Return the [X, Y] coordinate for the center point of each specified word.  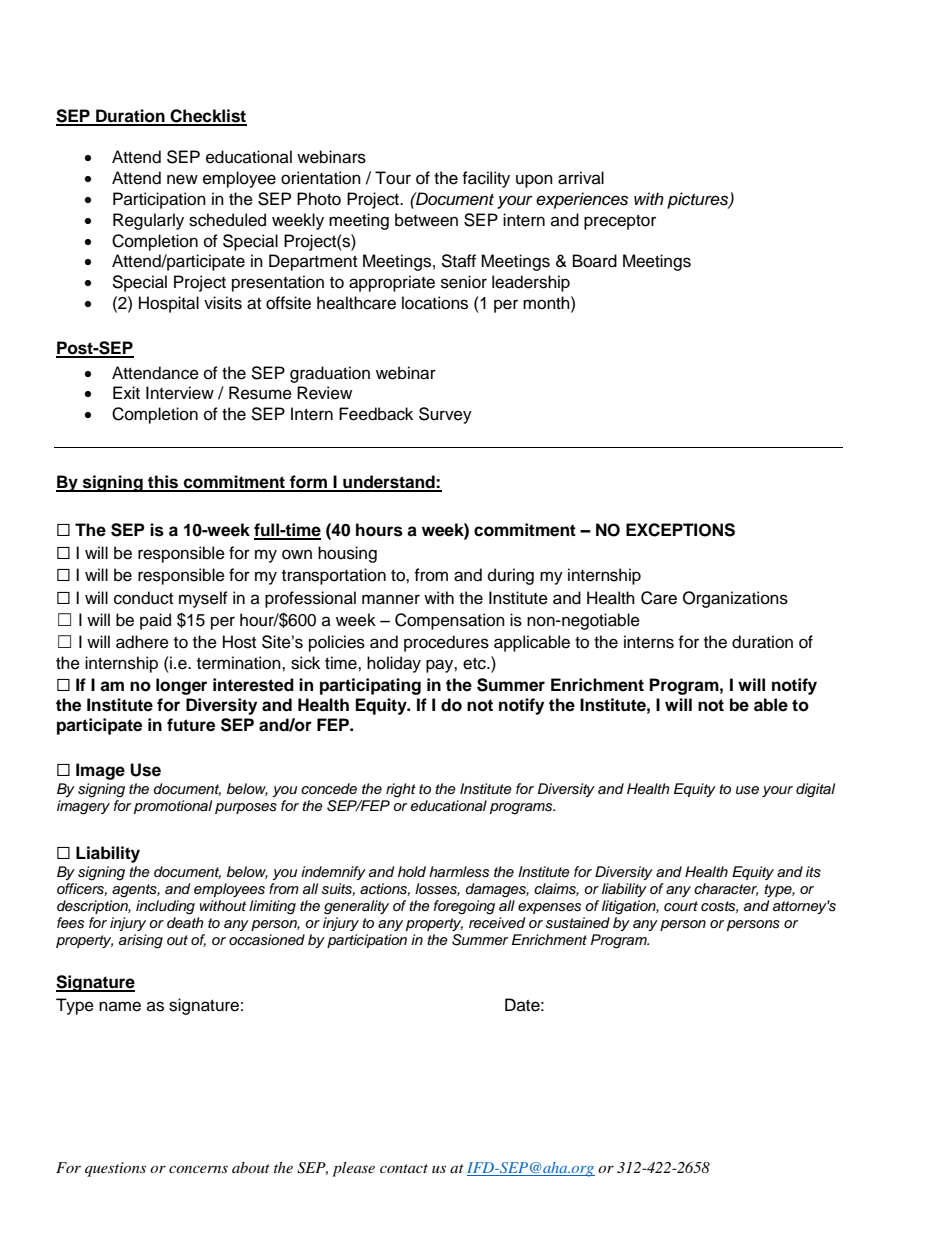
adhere [142, 642]
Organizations [735, 599]
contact [404, 1168]
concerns [198, 1169]
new [182, 179]
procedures [446, 643]
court [681, 906]
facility [486, 179]
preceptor [620, 222]
